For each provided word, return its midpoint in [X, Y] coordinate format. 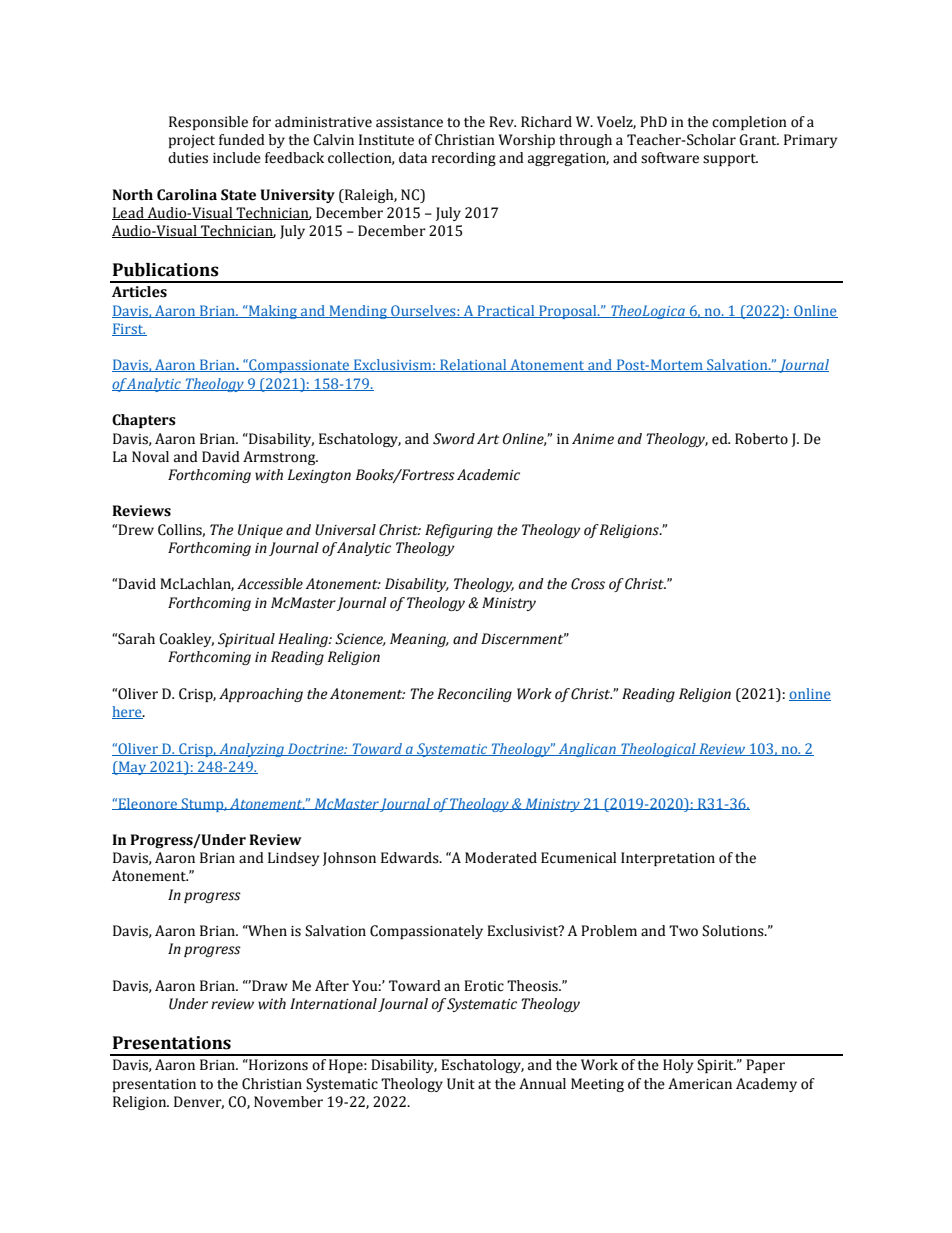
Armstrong [280, 458]
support [730, 160]
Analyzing [251, 750]
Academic [488, 475]
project [192, 141]
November [288, 1102]
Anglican [587, 750]
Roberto [761, 439]
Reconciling [474, 695]
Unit [461, 1084]
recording [464, 159]
